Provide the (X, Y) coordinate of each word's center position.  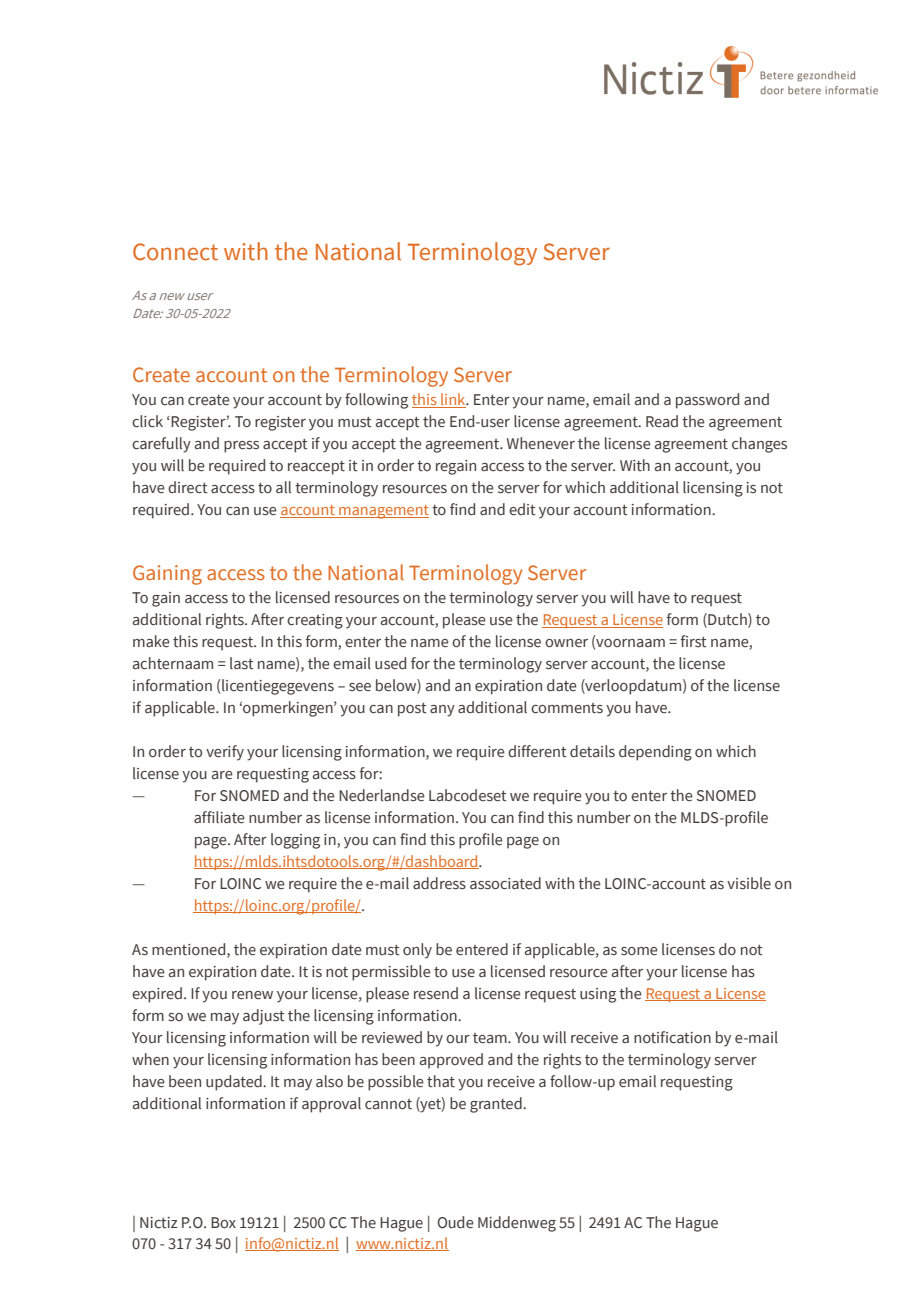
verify (225, 753)
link (453, 400)
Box (223, 1223)
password (707, 401)
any (442, 711)
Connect (175, 252)
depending (655, 753)
